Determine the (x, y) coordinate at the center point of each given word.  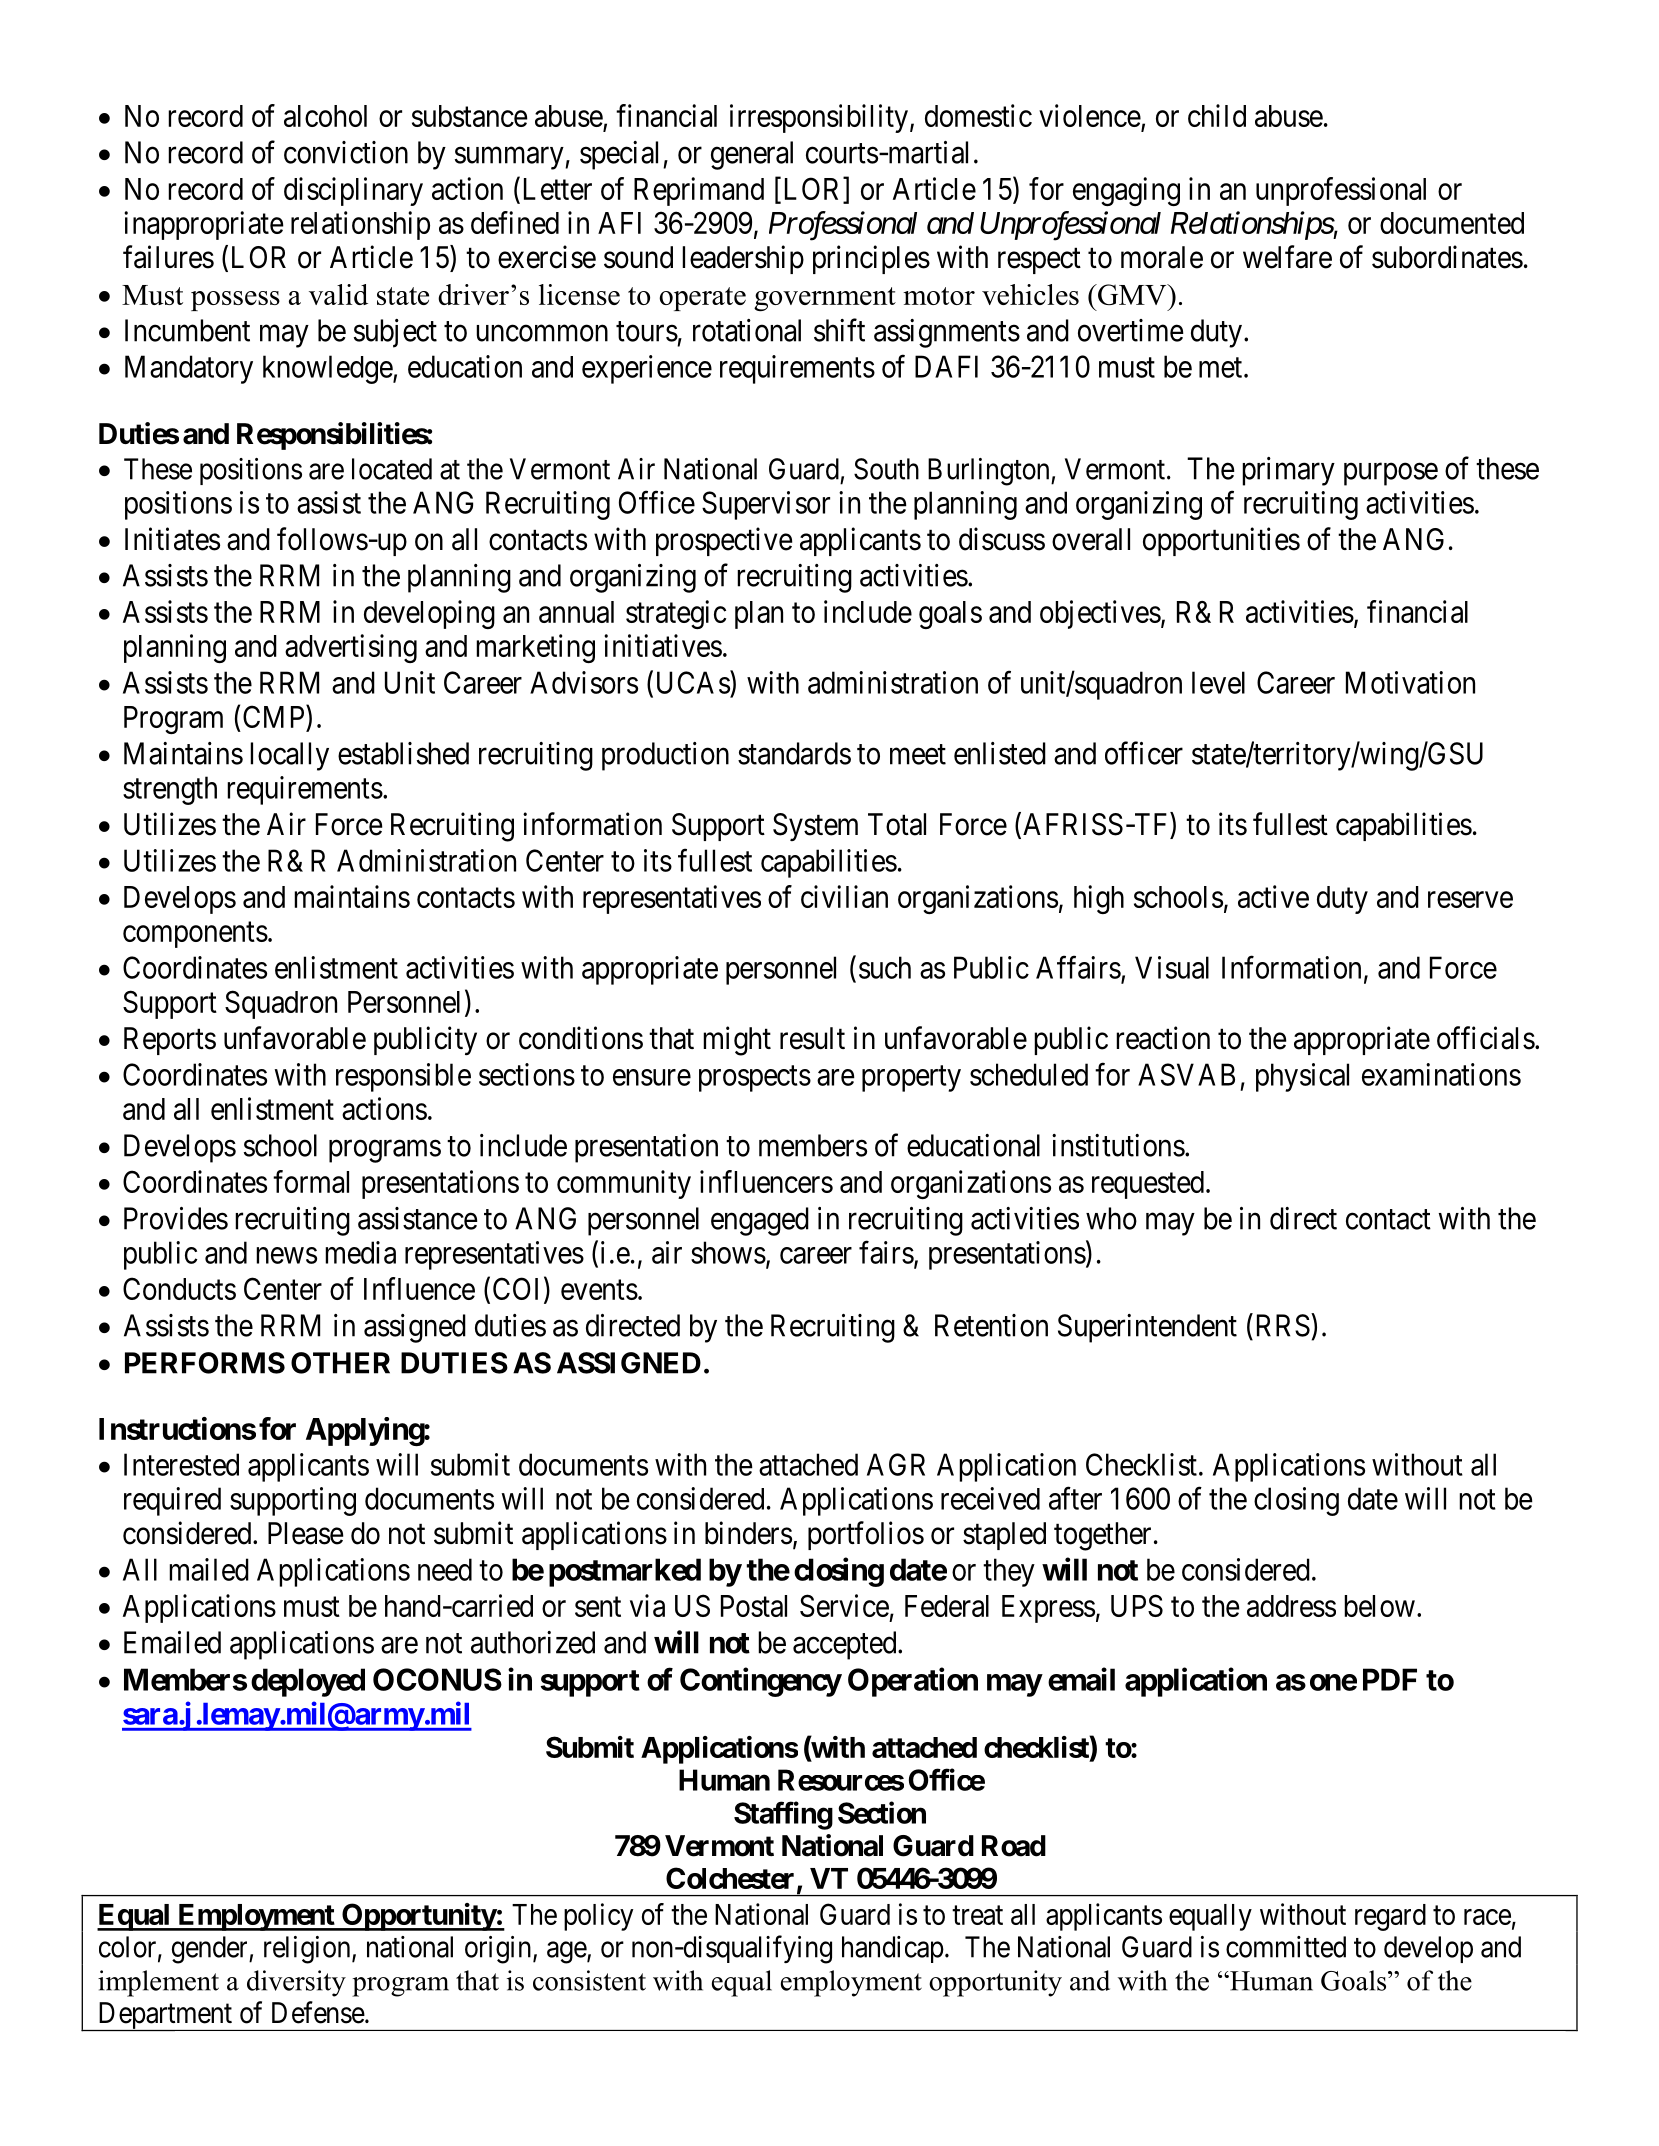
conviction (346, 152)
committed (1286, 1947)
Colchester (730, 1878)
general (752, 155)
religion (308, 1950)
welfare (1287, 257)
